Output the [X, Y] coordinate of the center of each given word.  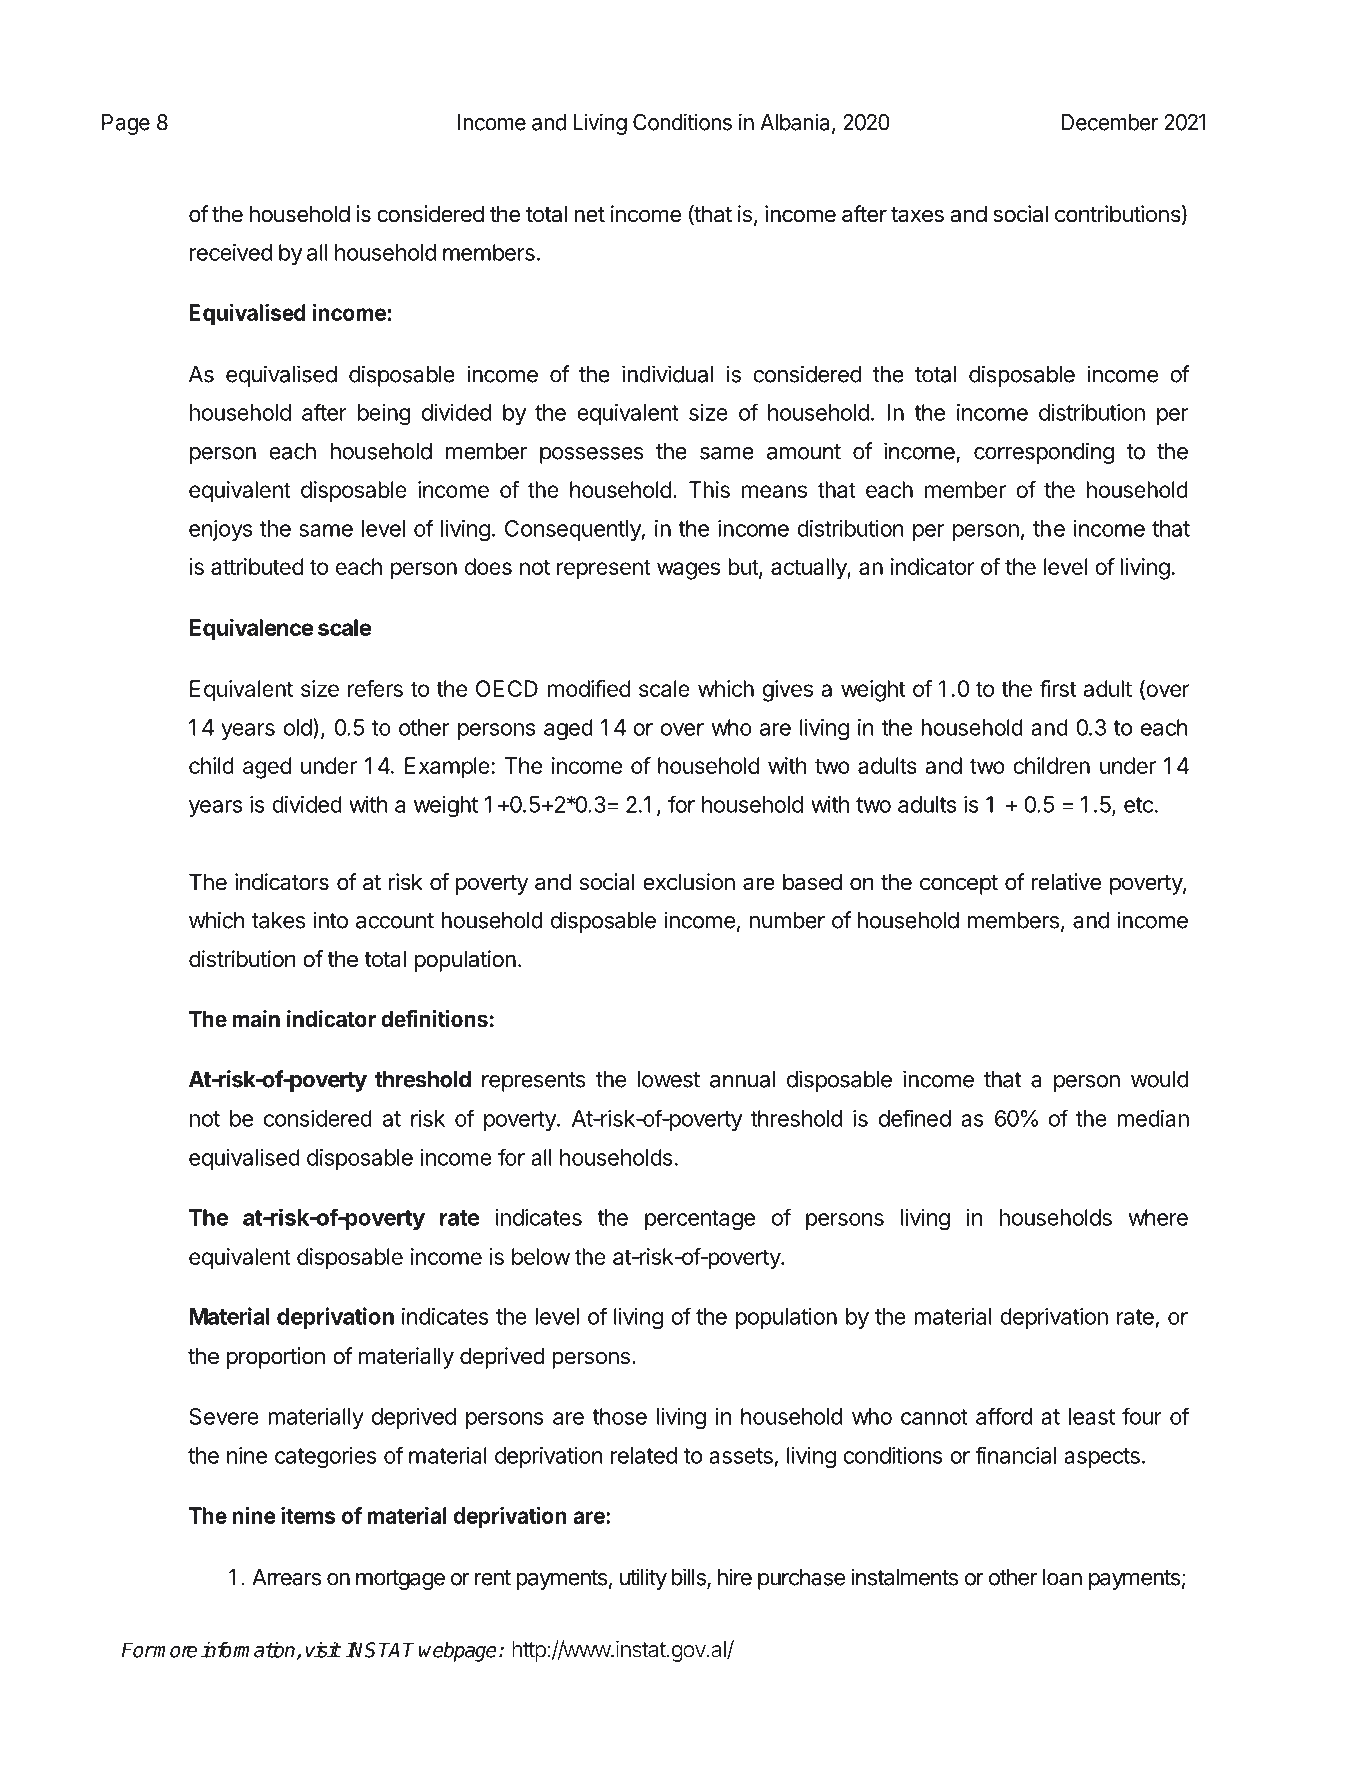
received [231, 252]
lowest [669, 1079]
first [1058, 688]
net [589, 215]
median [1153, 1118]
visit [322, 1650]
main [256, 1018]
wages [688, 571]
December [1110, 122]
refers [375, 688]
